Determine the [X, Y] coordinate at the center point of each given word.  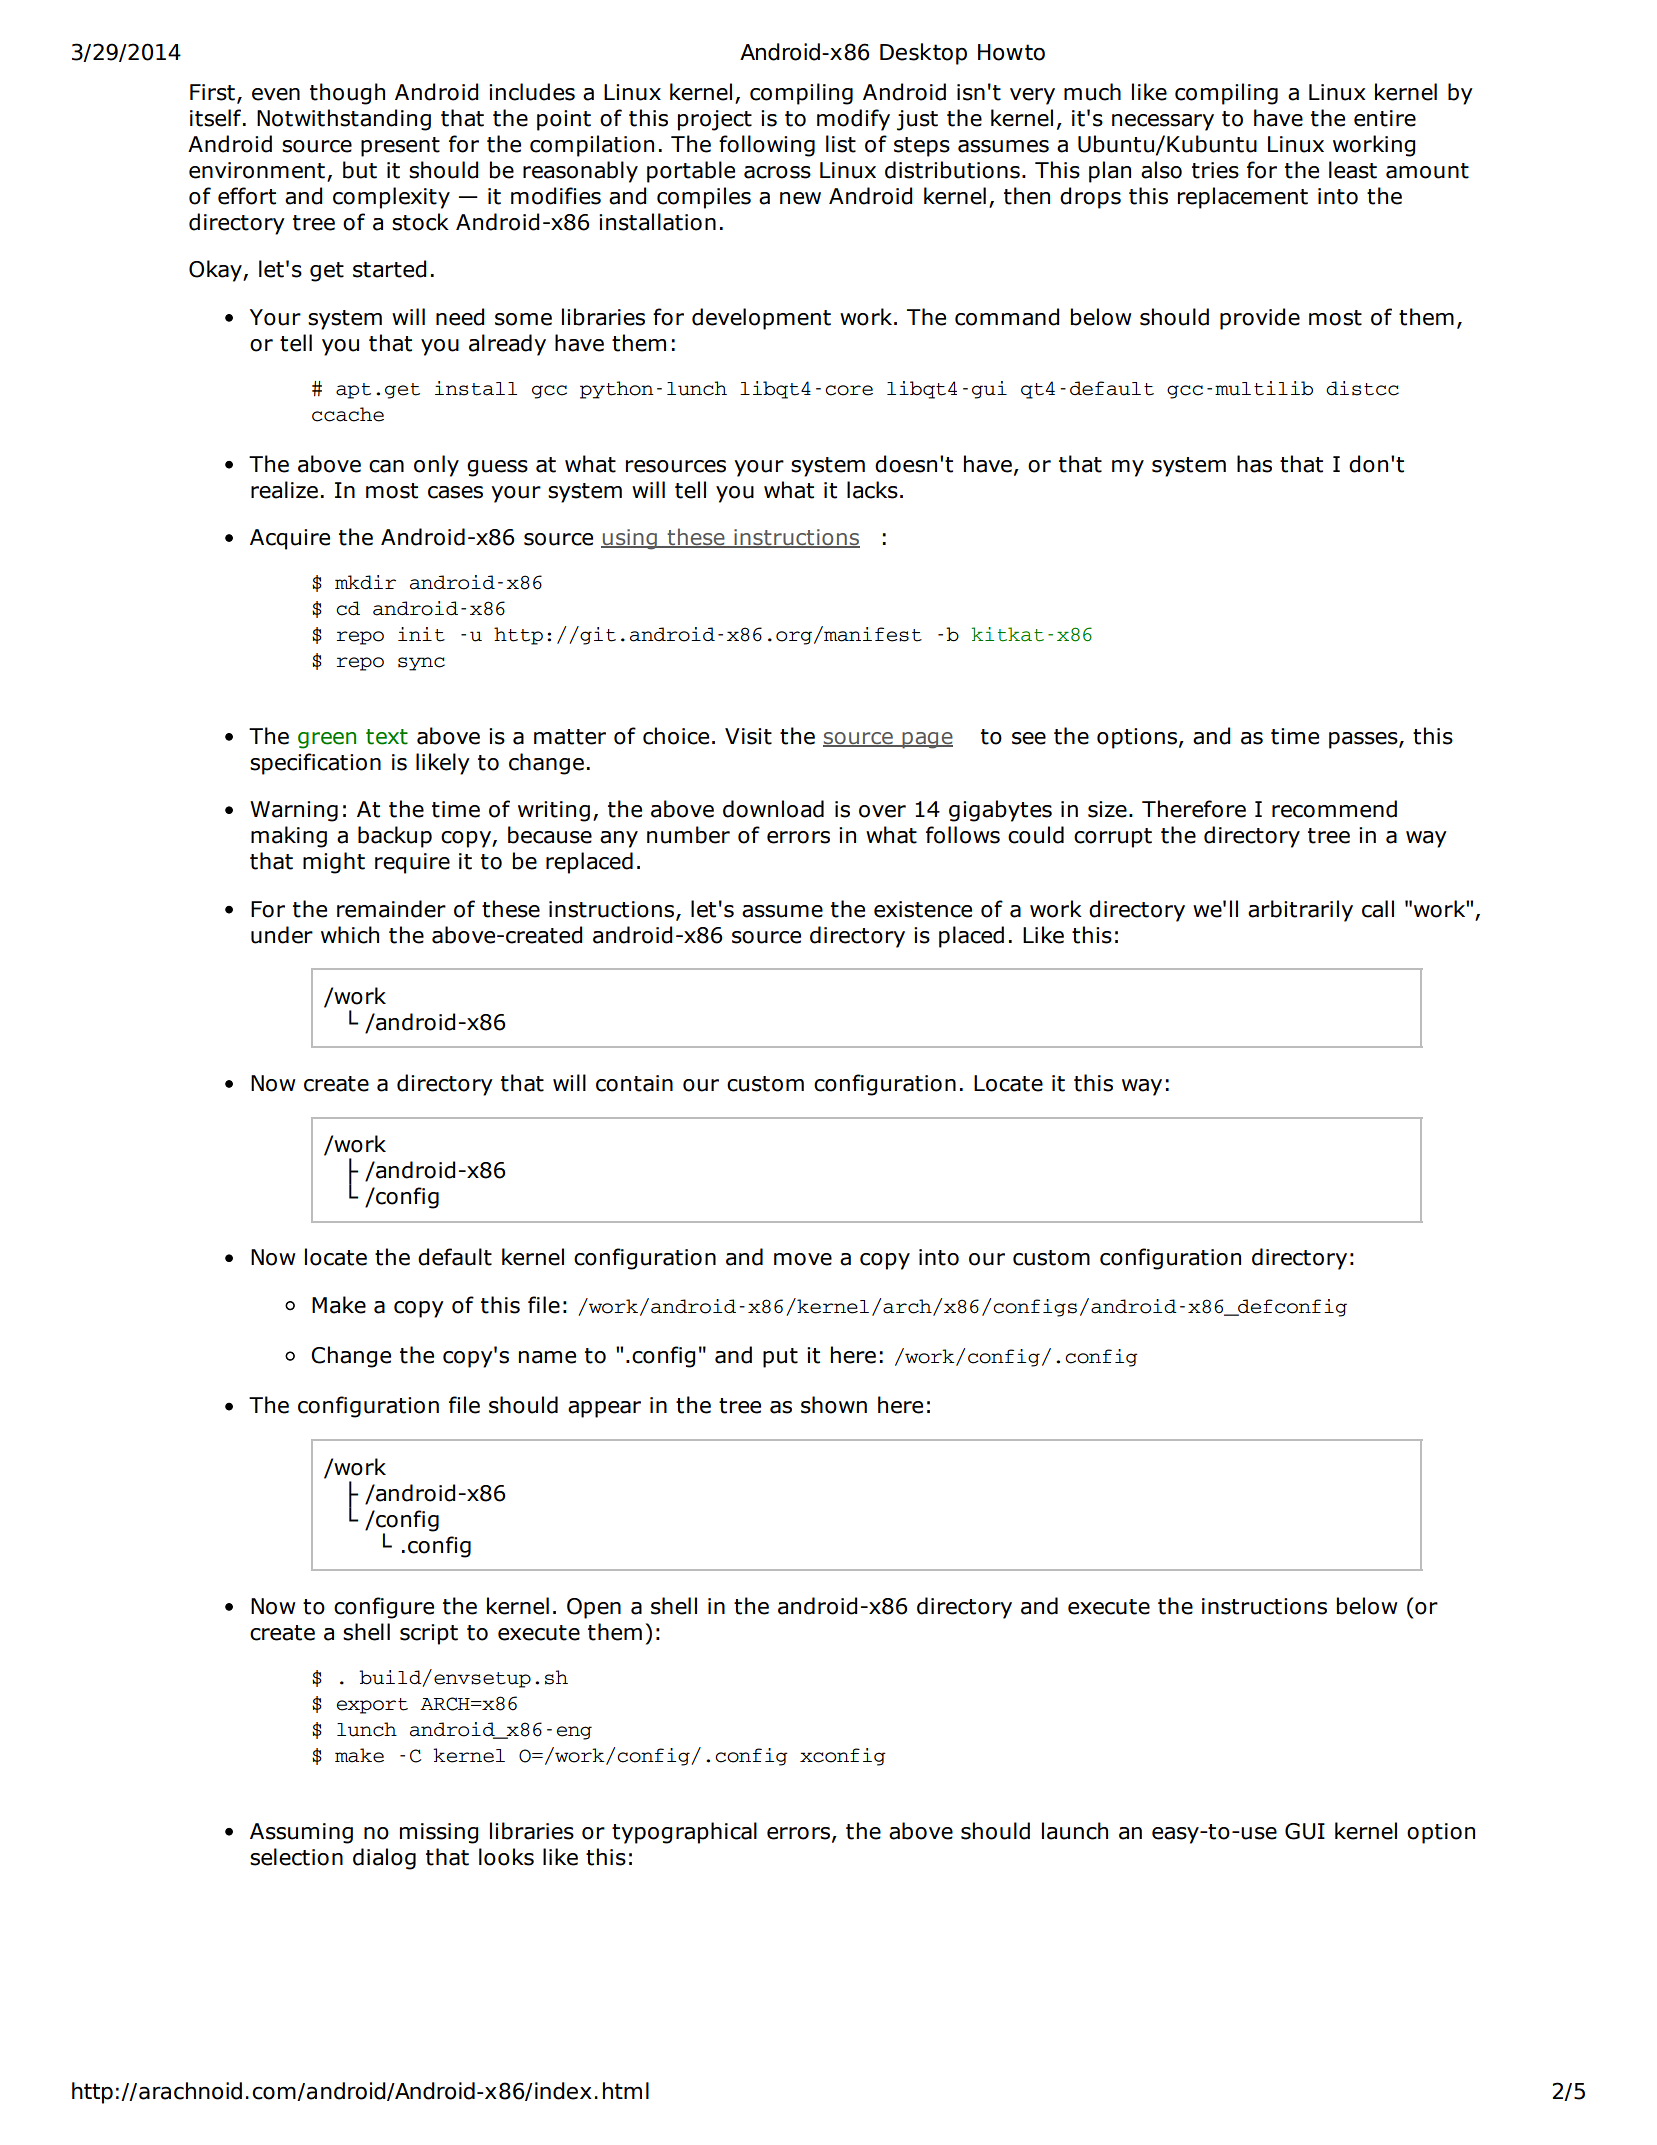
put [780, 1358]
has [1254, 464]
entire [1385, 118]
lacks [872, 490]
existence [923, 909]
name [547, 1357]
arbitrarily [1300, 911]
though [347, 94]
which [350, 935]
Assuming [301, 1833]
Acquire [290, 539]
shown [834, 1405]
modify [853, 120]
